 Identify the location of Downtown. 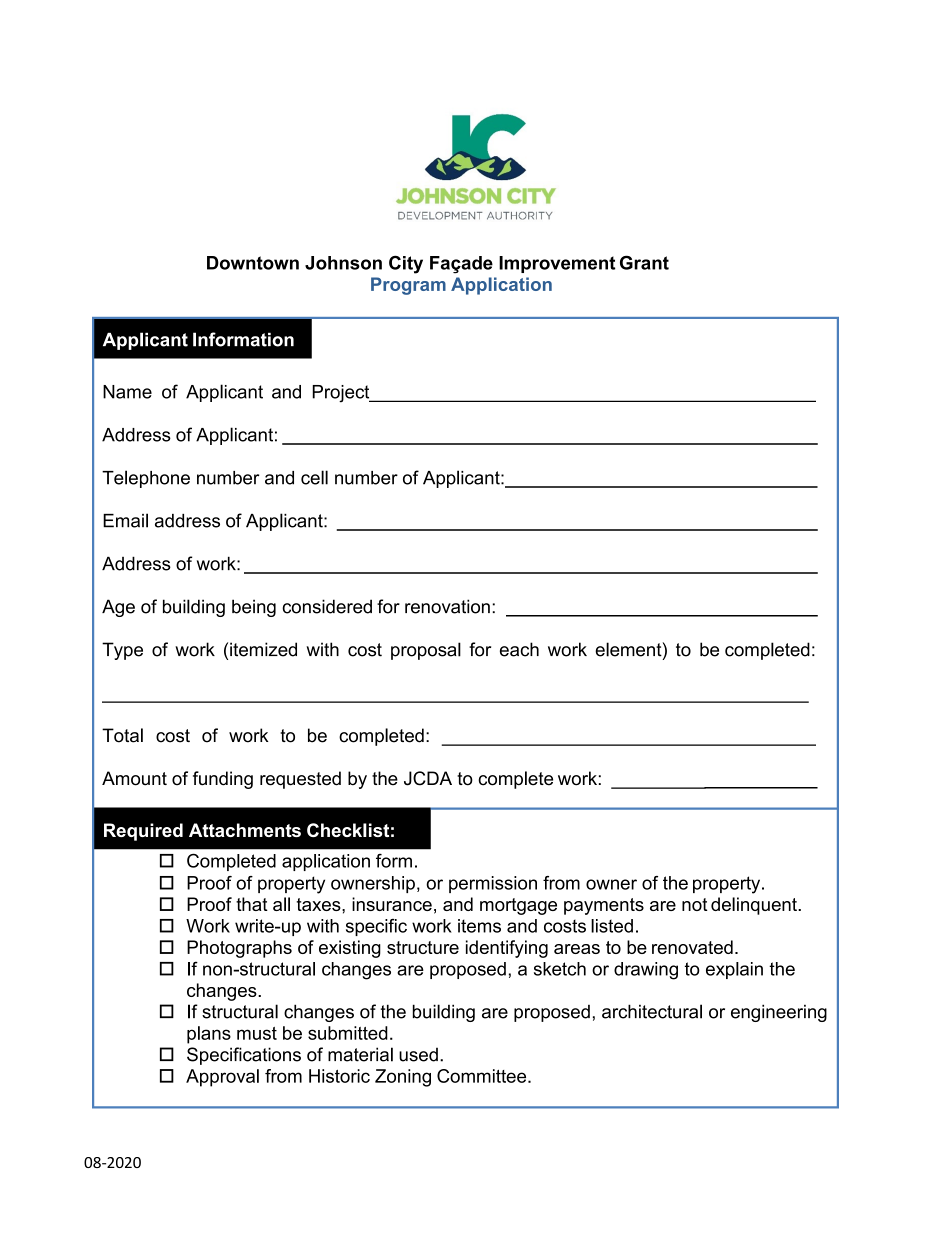
(253, 263).
